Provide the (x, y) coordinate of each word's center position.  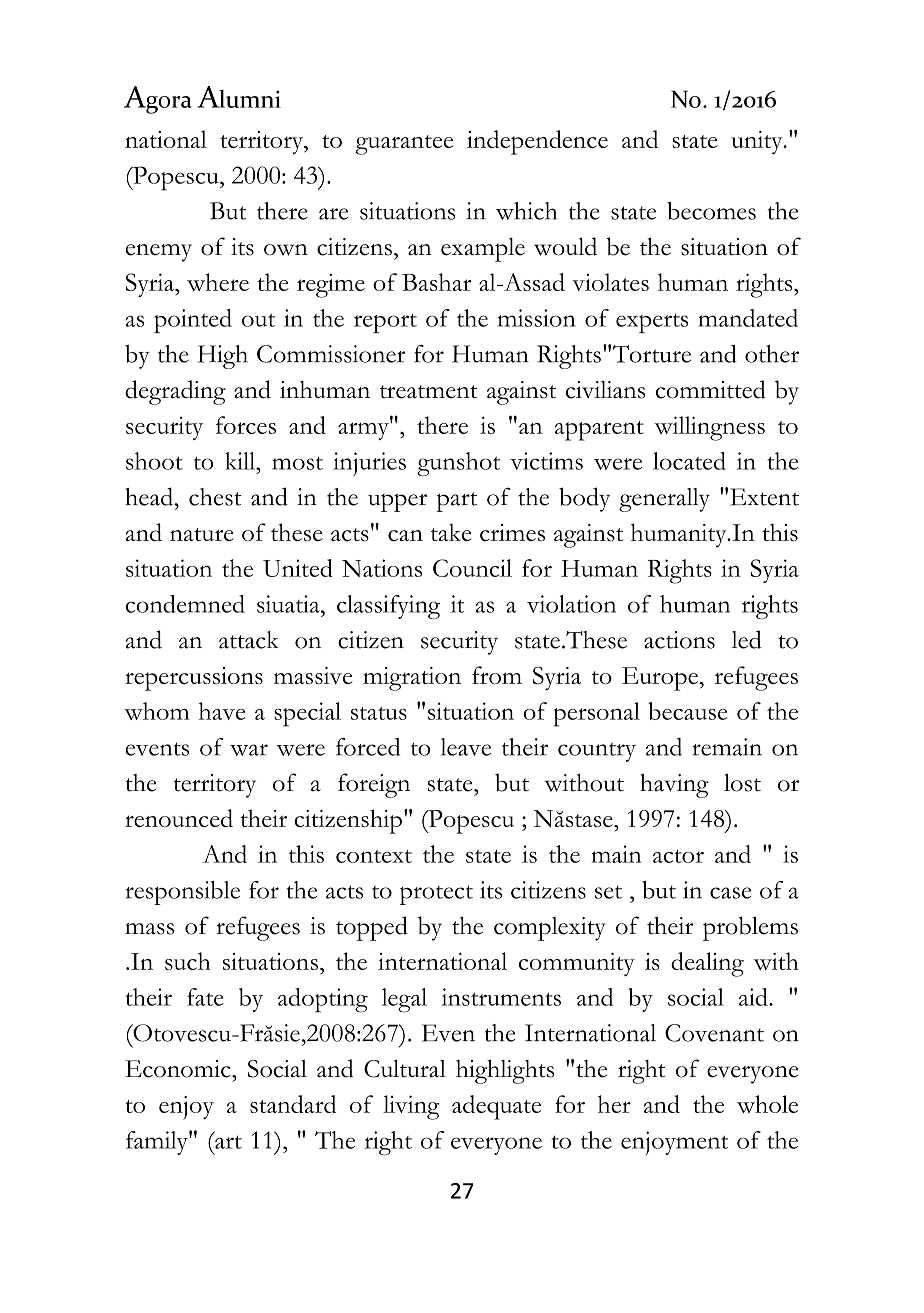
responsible (182, 893)
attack (249, 640)
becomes (711, 211)
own (286, 250)
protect (436, 895)
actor (678, 856)
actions (679, 640)
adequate (496, 1107)
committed (711, 389)
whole (767, 1104)
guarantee (404, 145)
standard (293, 1104)
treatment (429, 392)
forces (246, 425)
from (497, 675)
